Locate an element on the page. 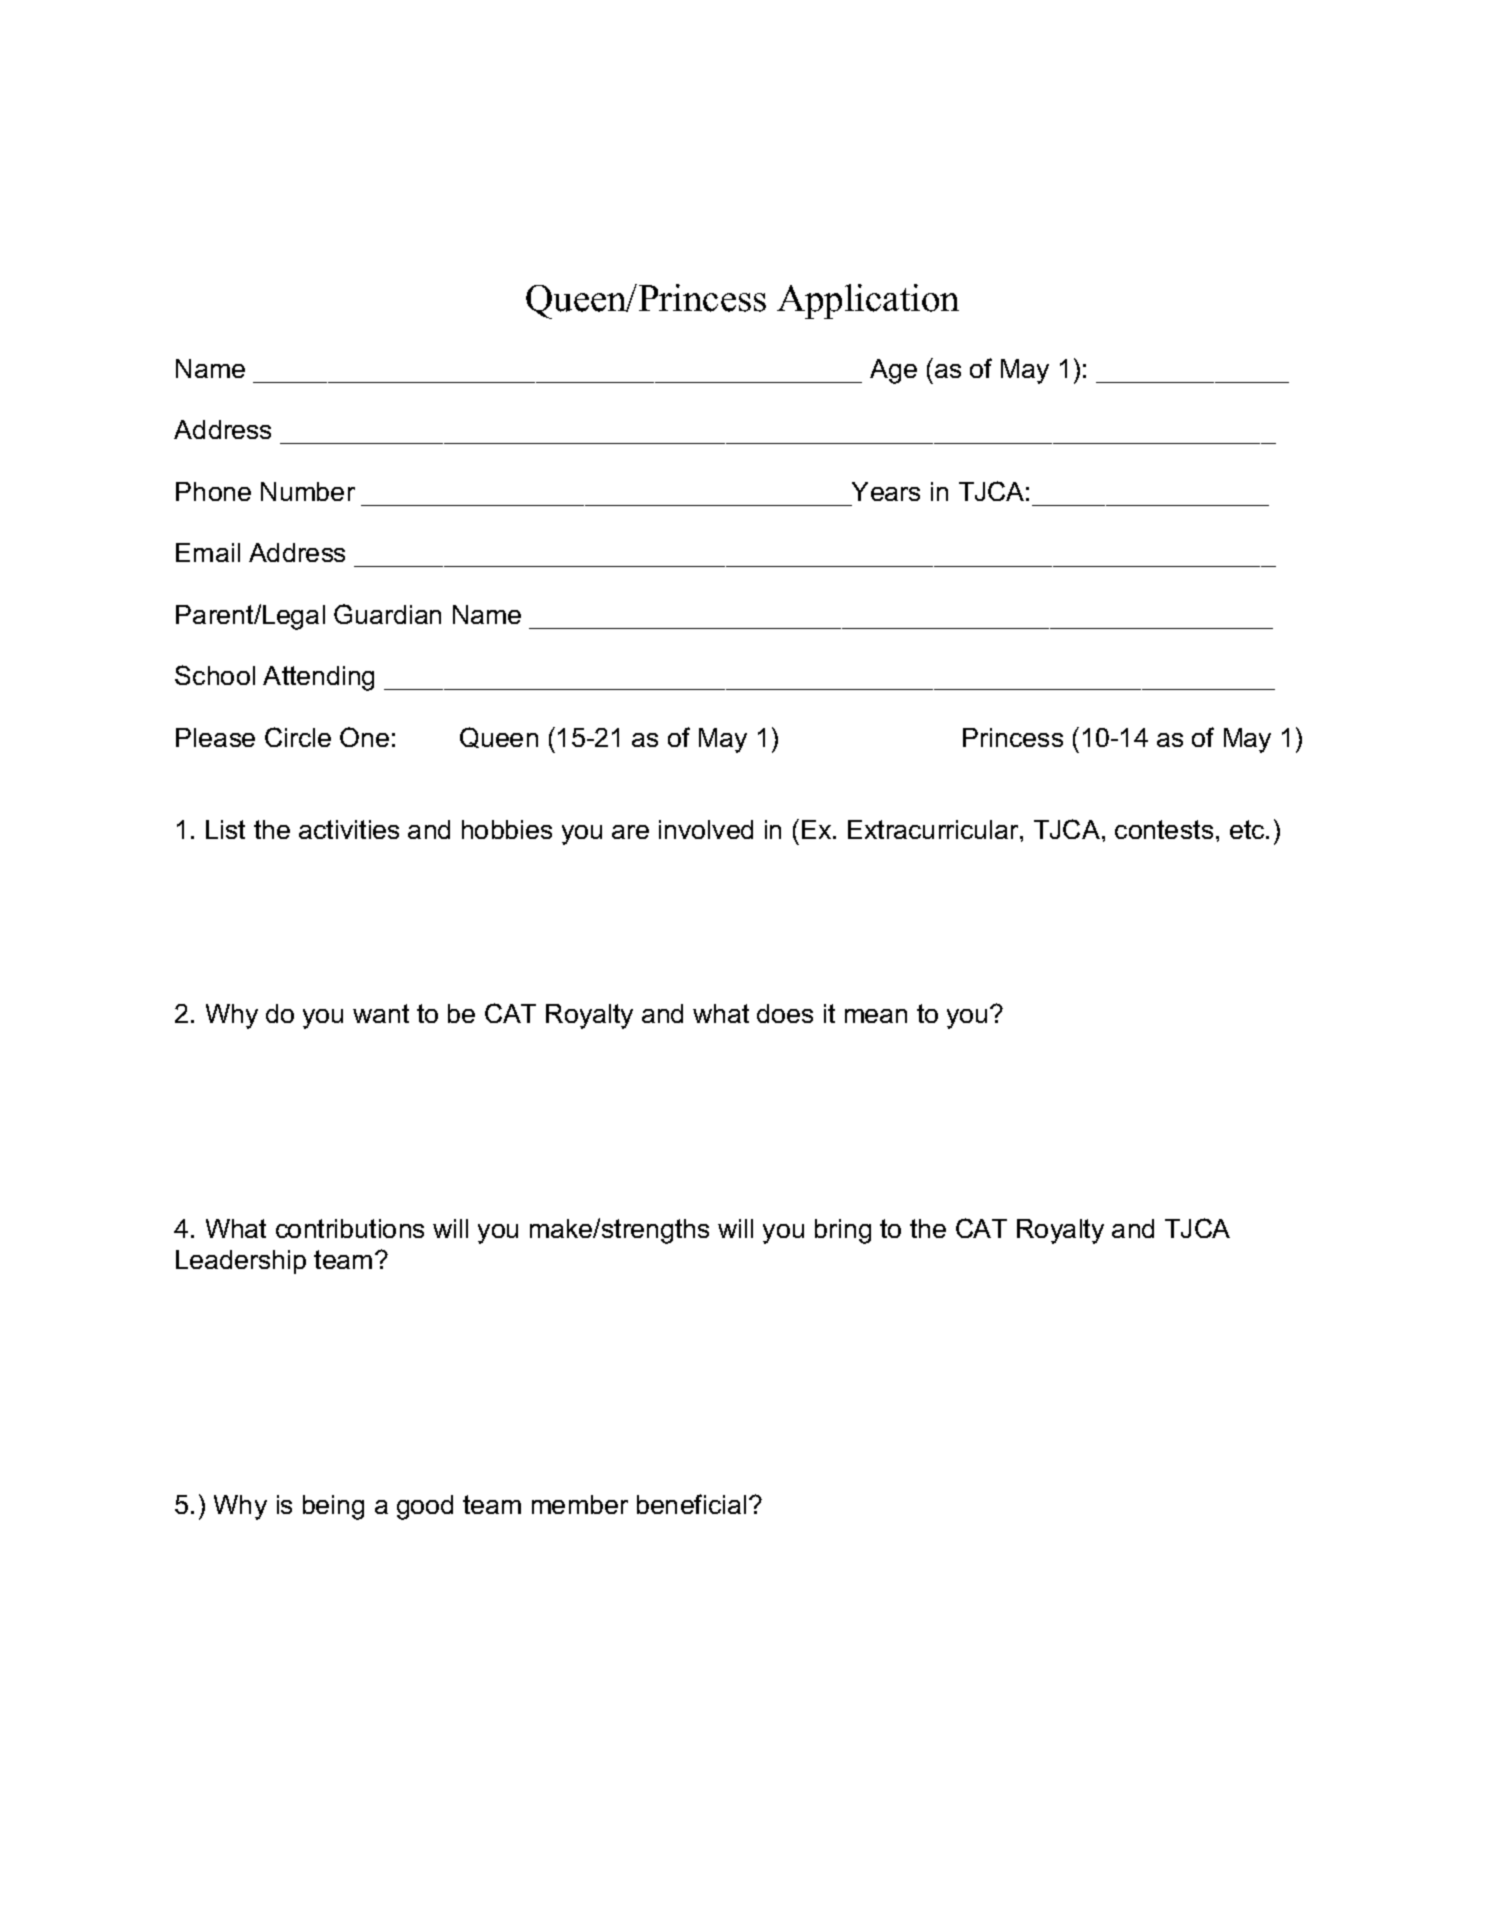 This document has width=1486, height=1923. Age is located at coordinates (893, 371).
